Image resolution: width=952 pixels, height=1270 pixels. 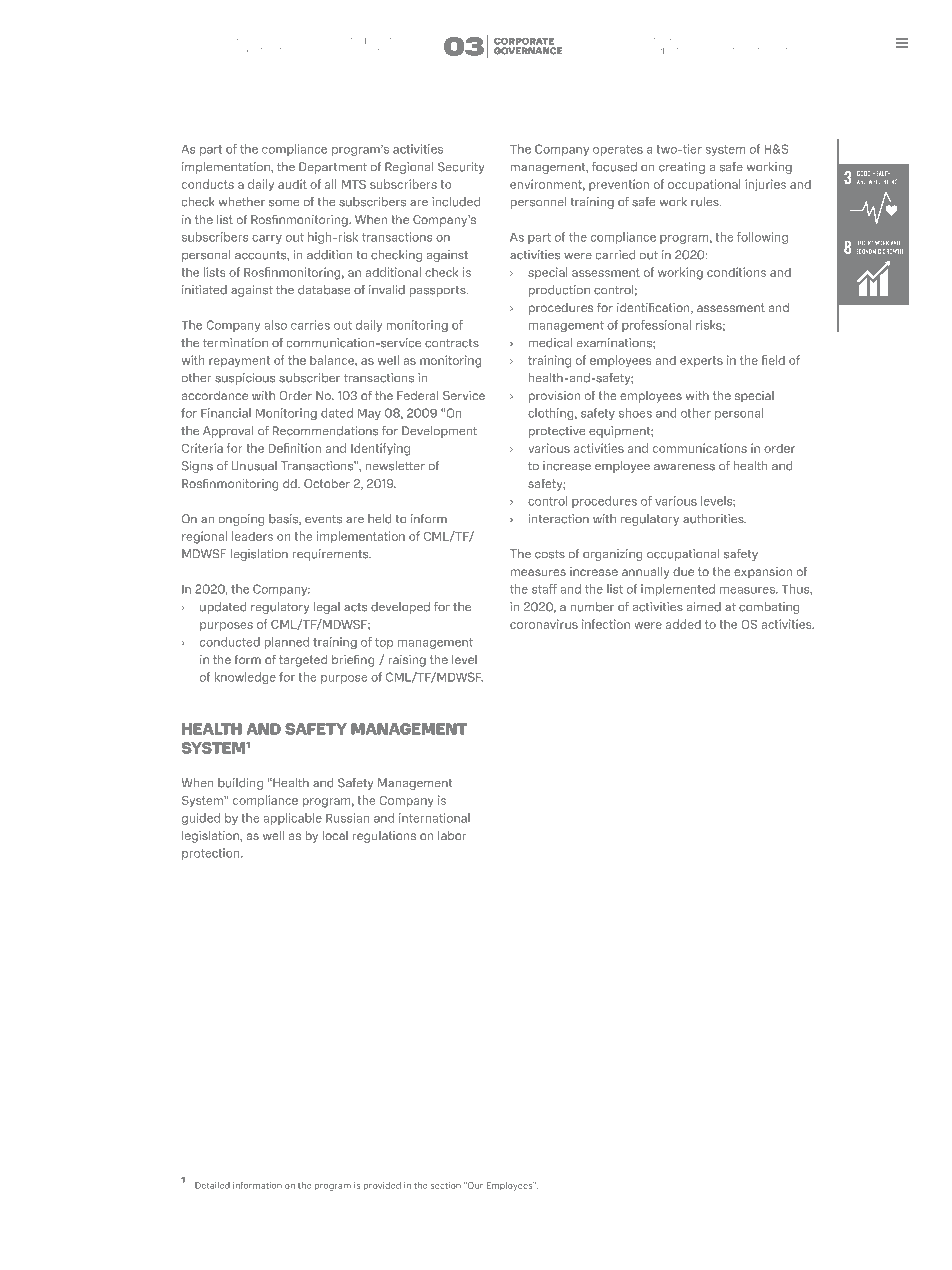 What do you see at coordinates (295, 448) in the page?
I see `Definition` at bounding box center [295, 448].
